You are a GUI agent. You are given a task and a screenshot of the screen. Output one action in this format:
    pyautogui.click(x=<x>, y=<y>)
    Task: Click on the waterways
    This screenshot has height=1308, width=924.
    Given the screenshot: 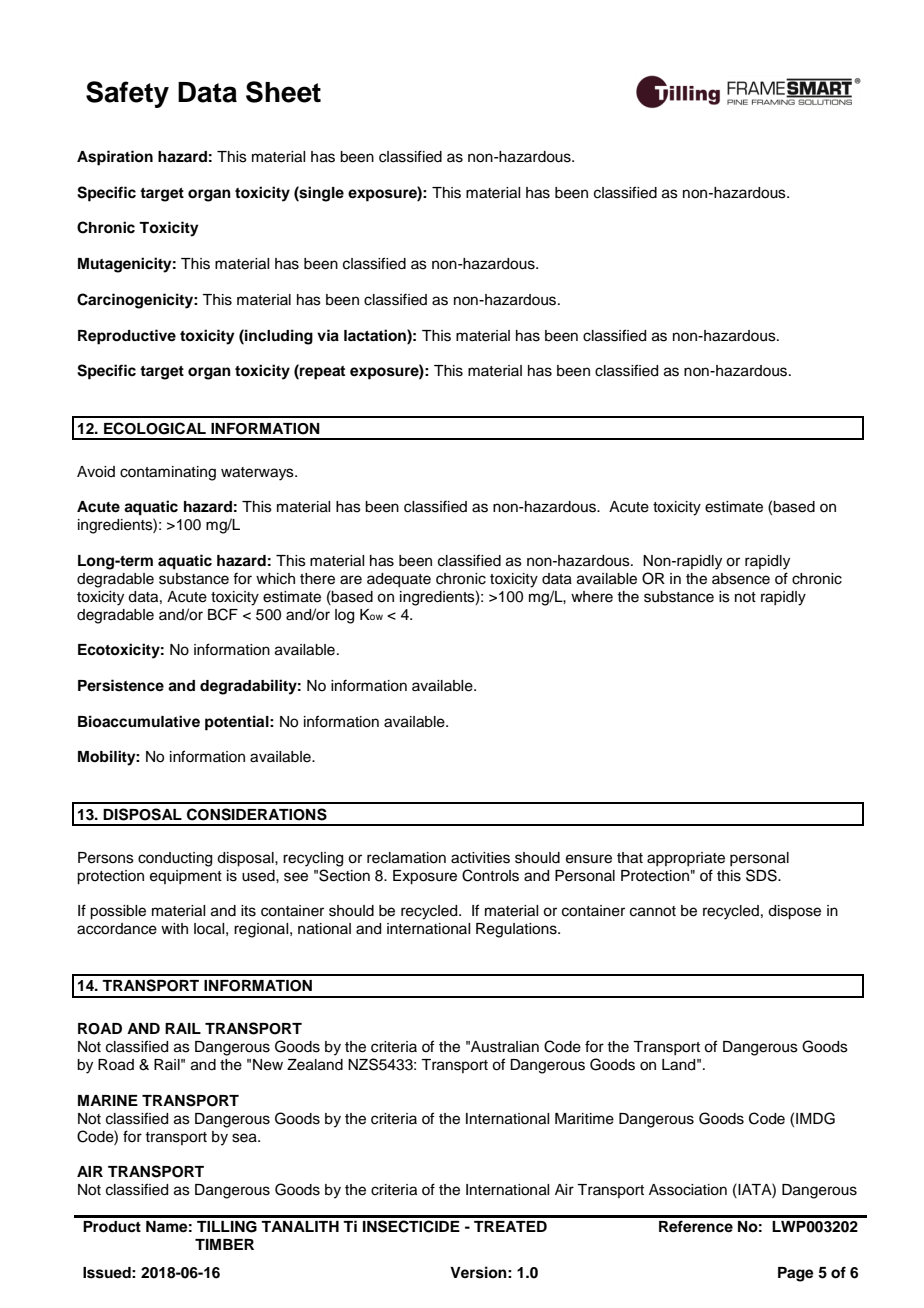 What is the action you would take?
    pyautogui.click(x=258, y=474)
